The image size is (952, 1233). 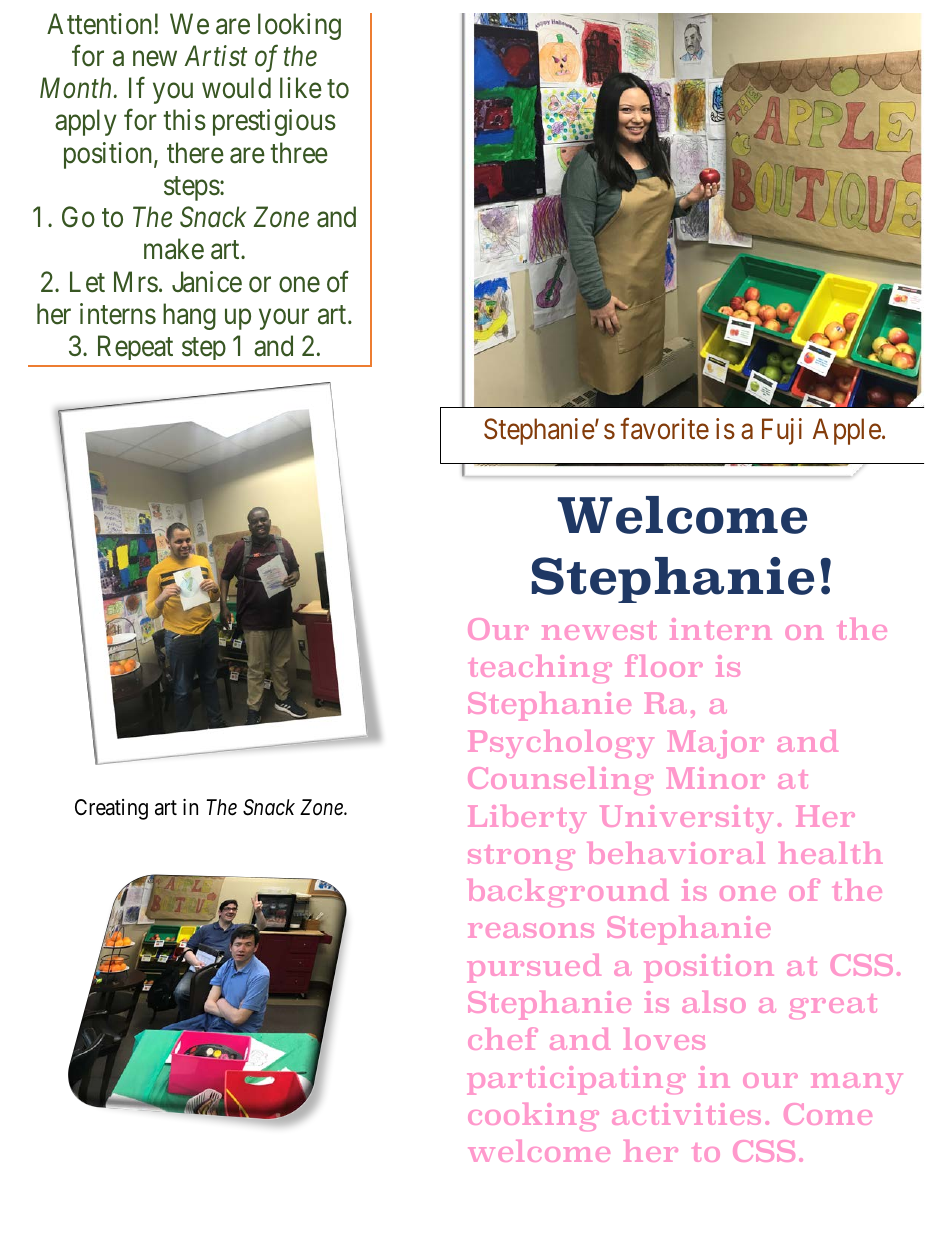 I want to click on your, so click(x=284, y=319).
